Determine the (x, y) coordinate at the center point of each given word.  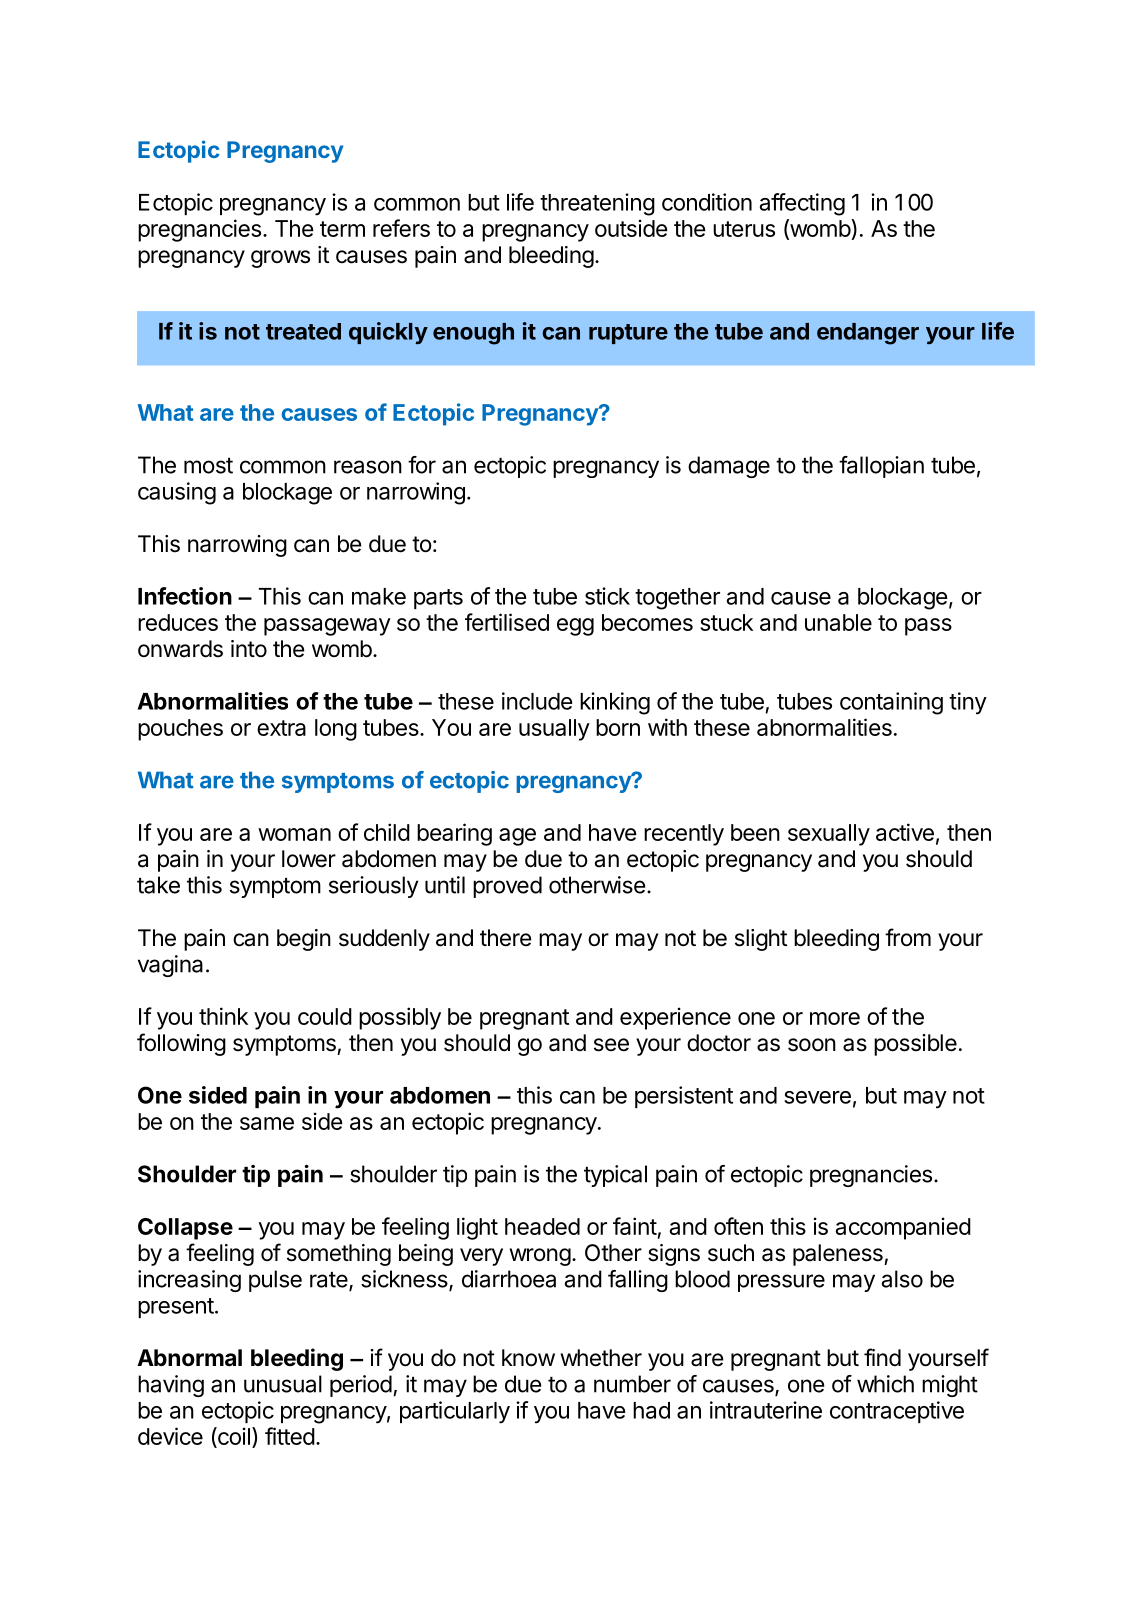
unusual (283, 1384)
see (611, 1045)
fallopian (881, 467)
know (528, 1358)
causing (177, 493)
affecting (802, 204)
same (267, 1123)
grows (280, 259)
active (905, 832)
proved (507, 887)
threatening (597, 204)
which (885, 1384)
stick (607, 596)
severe (817, 1097)
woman (294, 834)
